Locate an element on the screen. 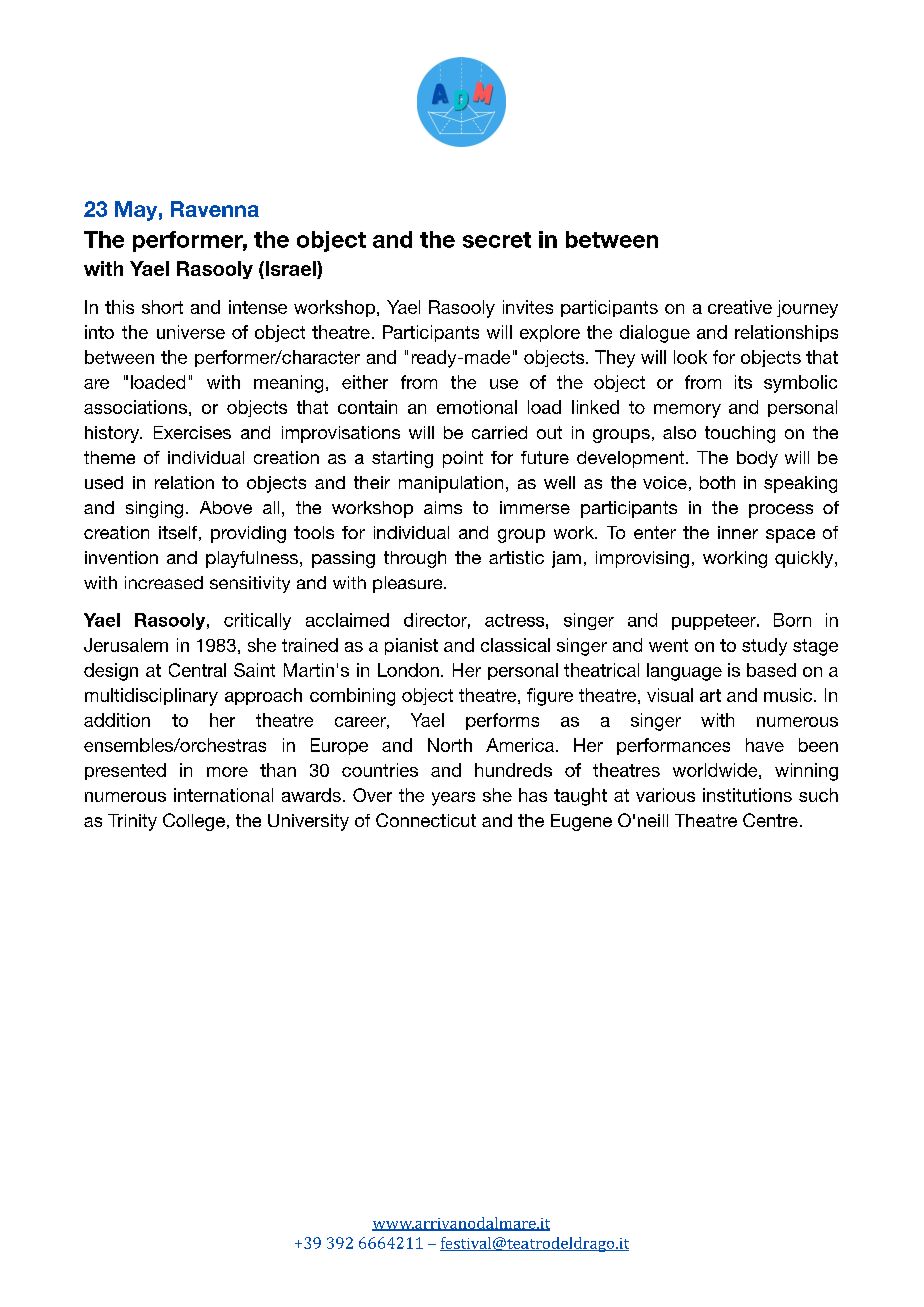 This screenshot has width=924, height=1307. creative is located at coordinates (740, 307).
